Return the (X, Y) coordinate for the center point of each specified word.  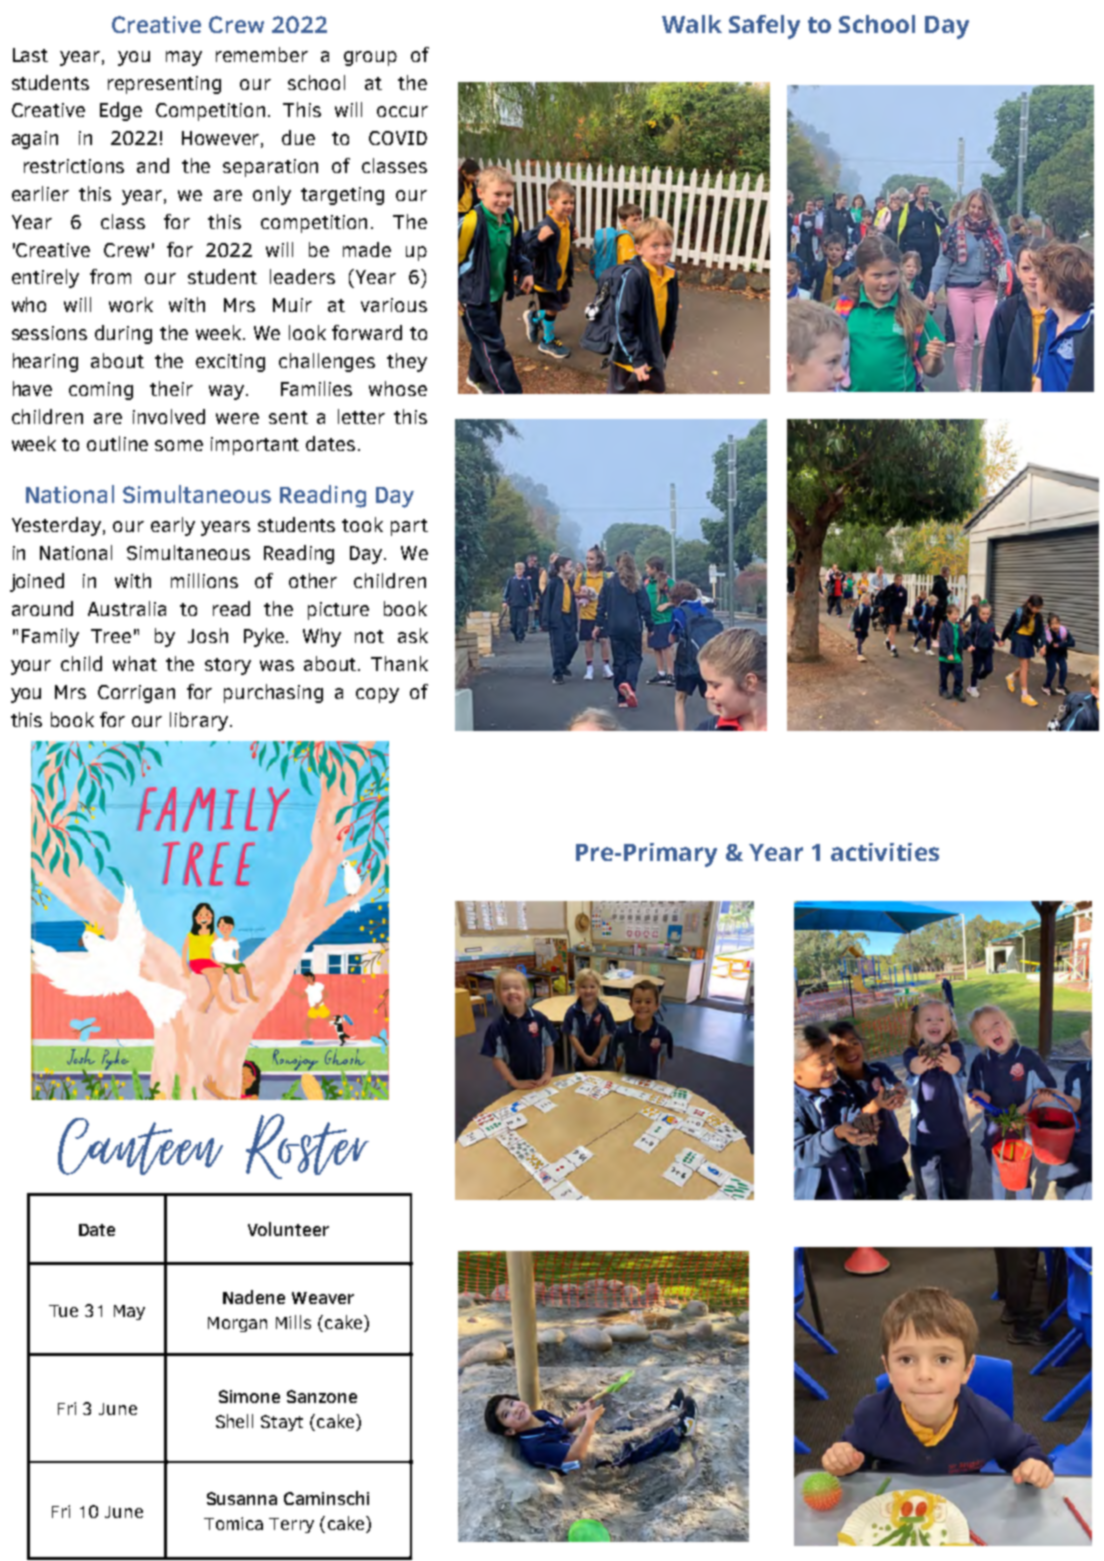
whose (398, 388)
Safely (764, 27)
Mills (293, 1322)
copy (377, 695)
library (199, 721)
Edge (121, 111)
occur (402, 111)
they (407, 362)
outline (117, 443)
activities (885, 852)
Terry (291, 1525)
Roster (307, 1146)
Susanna (242, 1498)
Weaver (323, 1298)
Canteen (140, 1146)
